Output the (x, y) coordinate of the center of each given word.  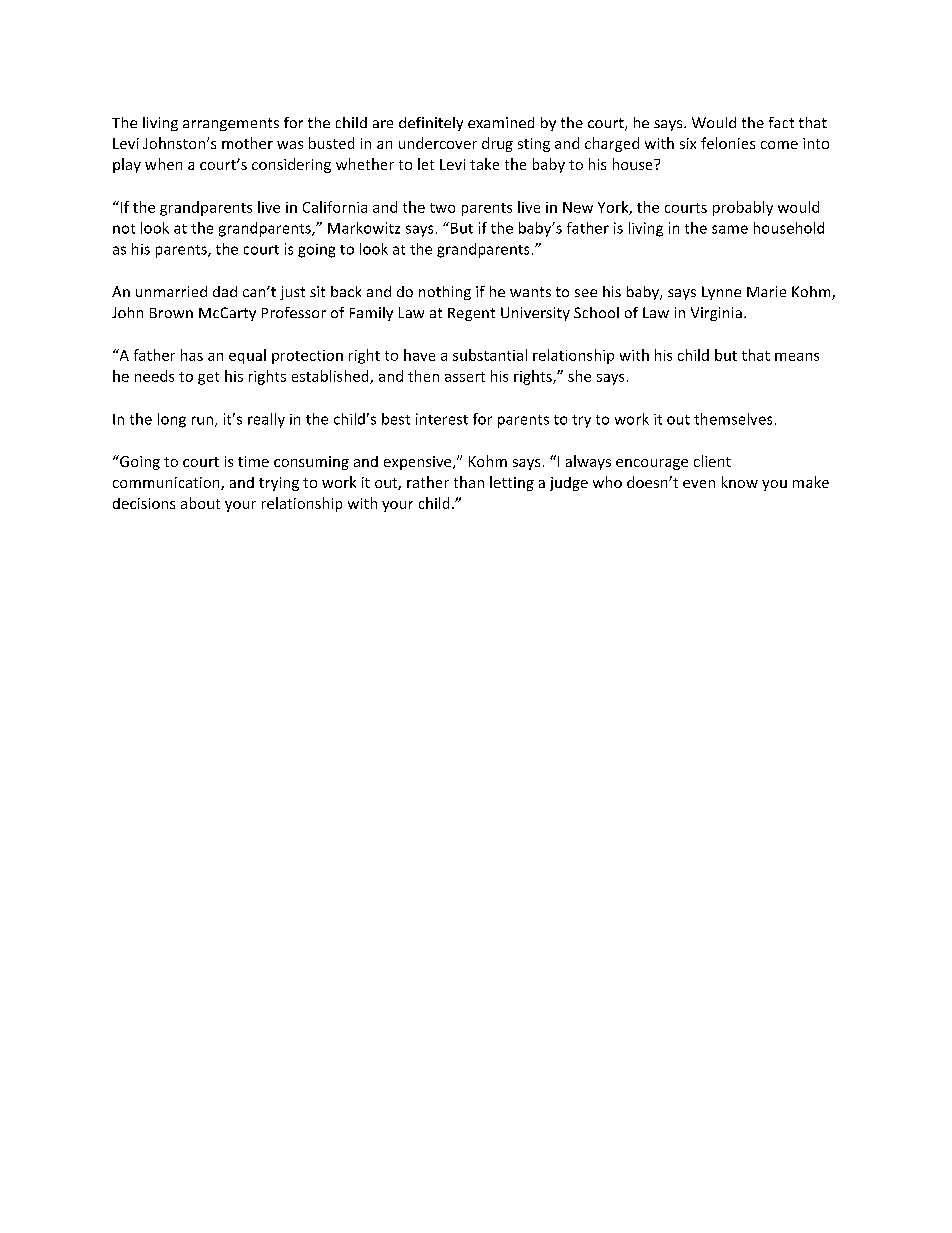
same (730, 229)
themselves (733, 419)
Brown (171, 313)
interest (442, 419)
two (442, 208)
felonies (728, 143)
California (335, 207)
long (172, 420)
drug (497, 144)
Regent (471, 314)
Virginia (716, 314)
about (200, 503)
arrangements (231, 124)
